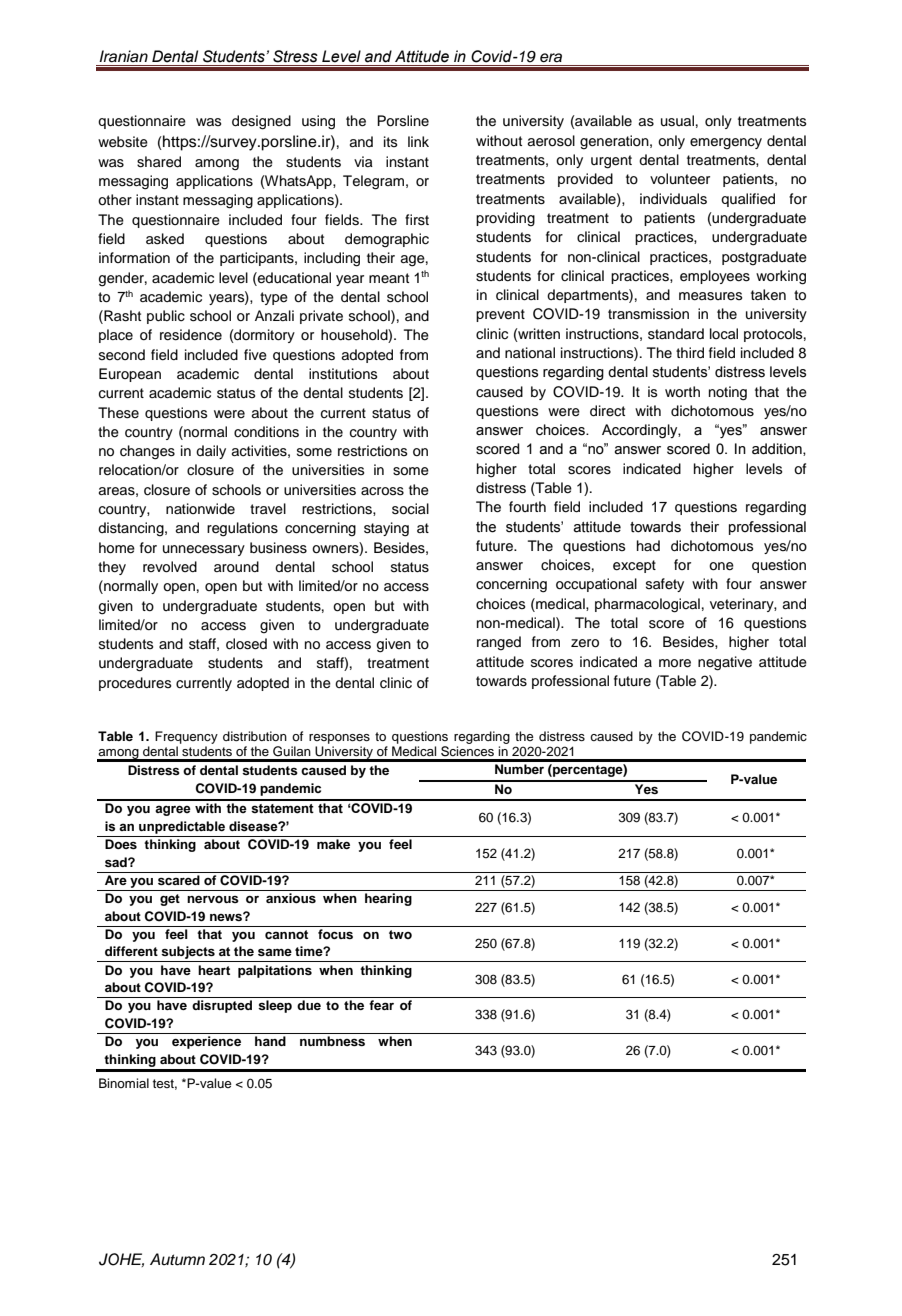 The height and width of the screenshot is (1316, 902). Describe the element at coordinates (261, 122) in the screenshot. I see `designed` at that location.
